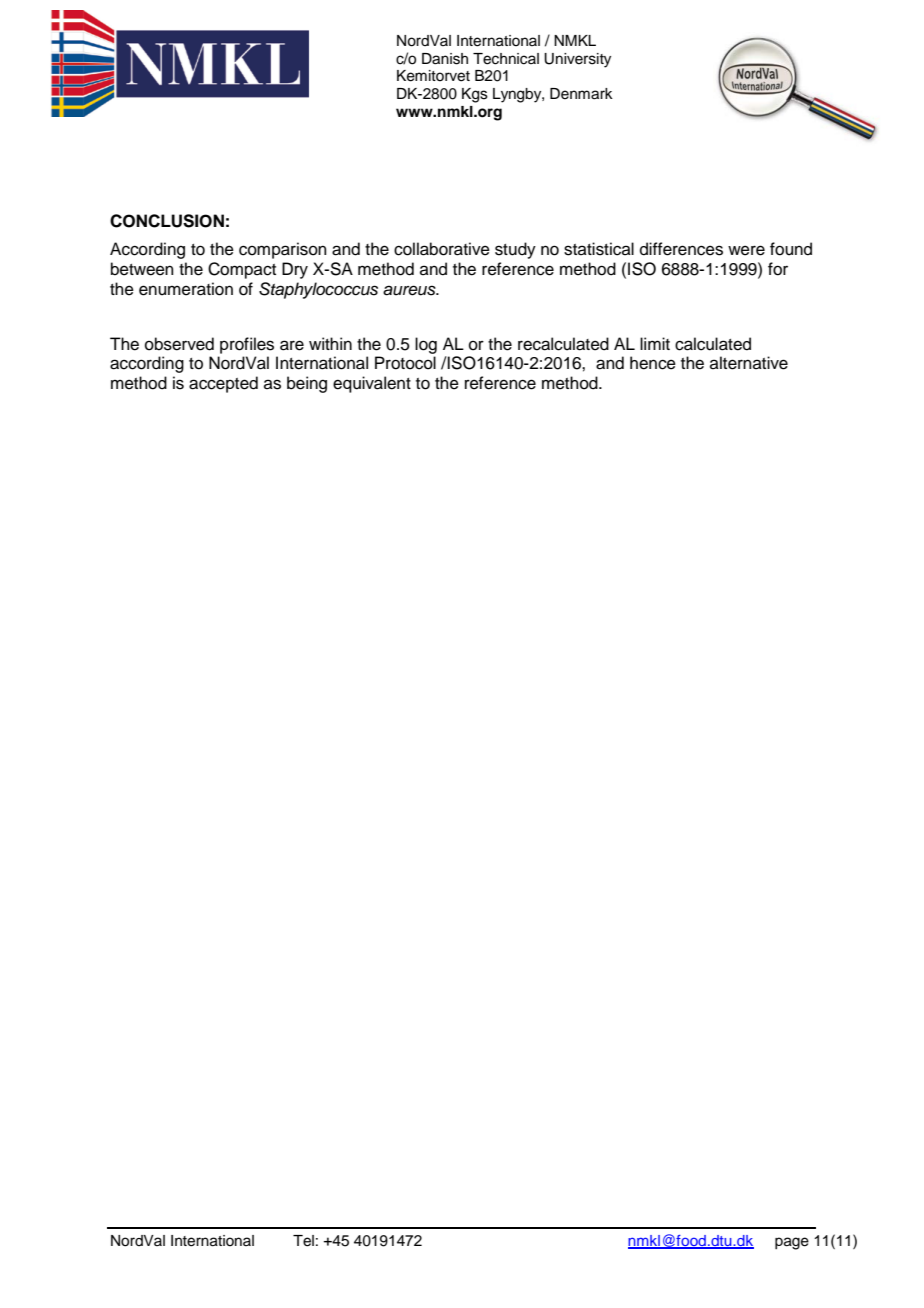 This screenshot has width=924, height=1308. I want to click on being, so click(307, 384).
